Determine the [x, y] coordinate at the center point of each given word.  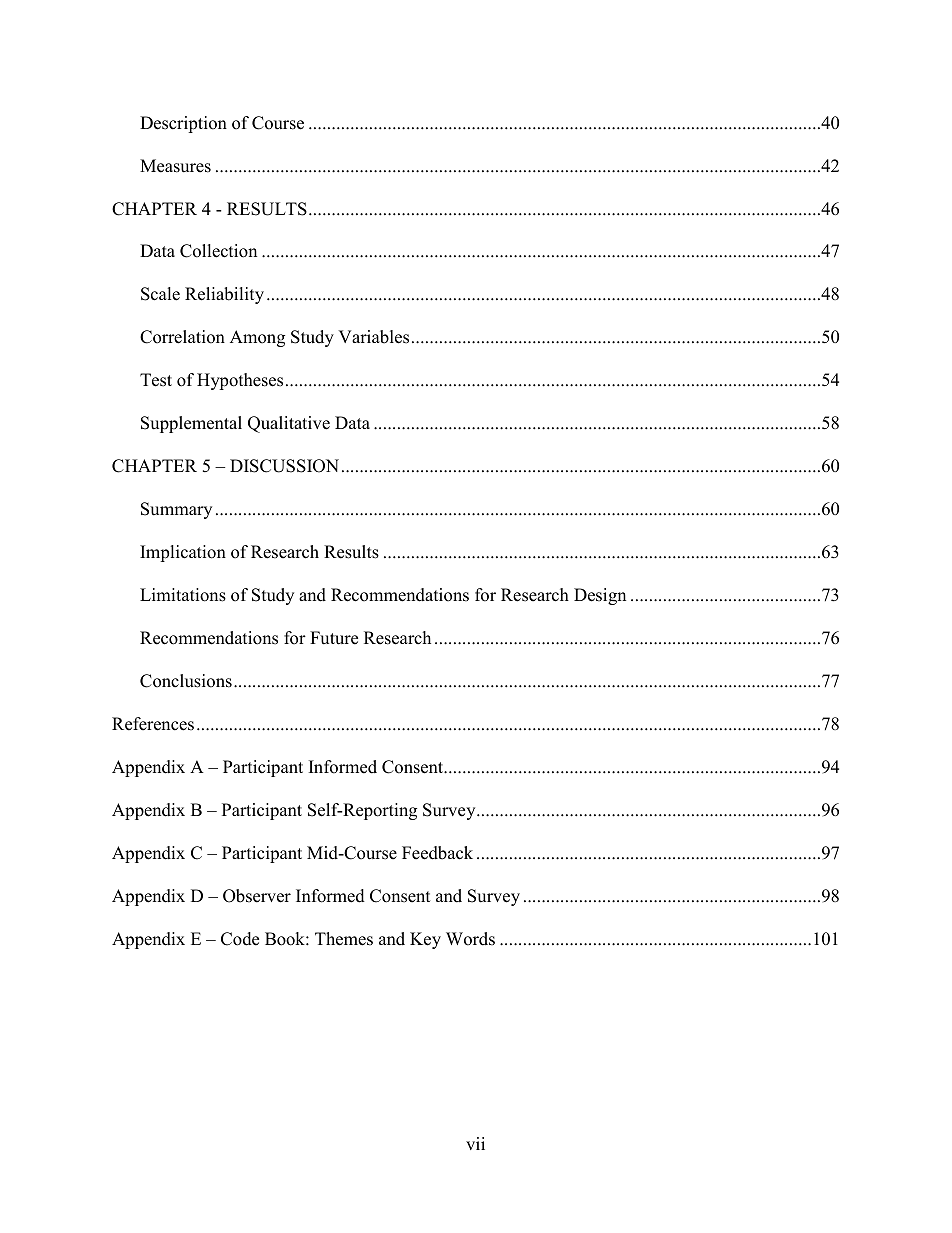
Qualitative [289, 424]
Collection [218, 251]
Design [600, 596]
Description [183, 124]
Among [257, 338]
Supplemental [191, 424]
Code [240, 939]
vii [475, 1143]
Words [470, 939]
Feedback [437, 853]
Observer [257, 896]
